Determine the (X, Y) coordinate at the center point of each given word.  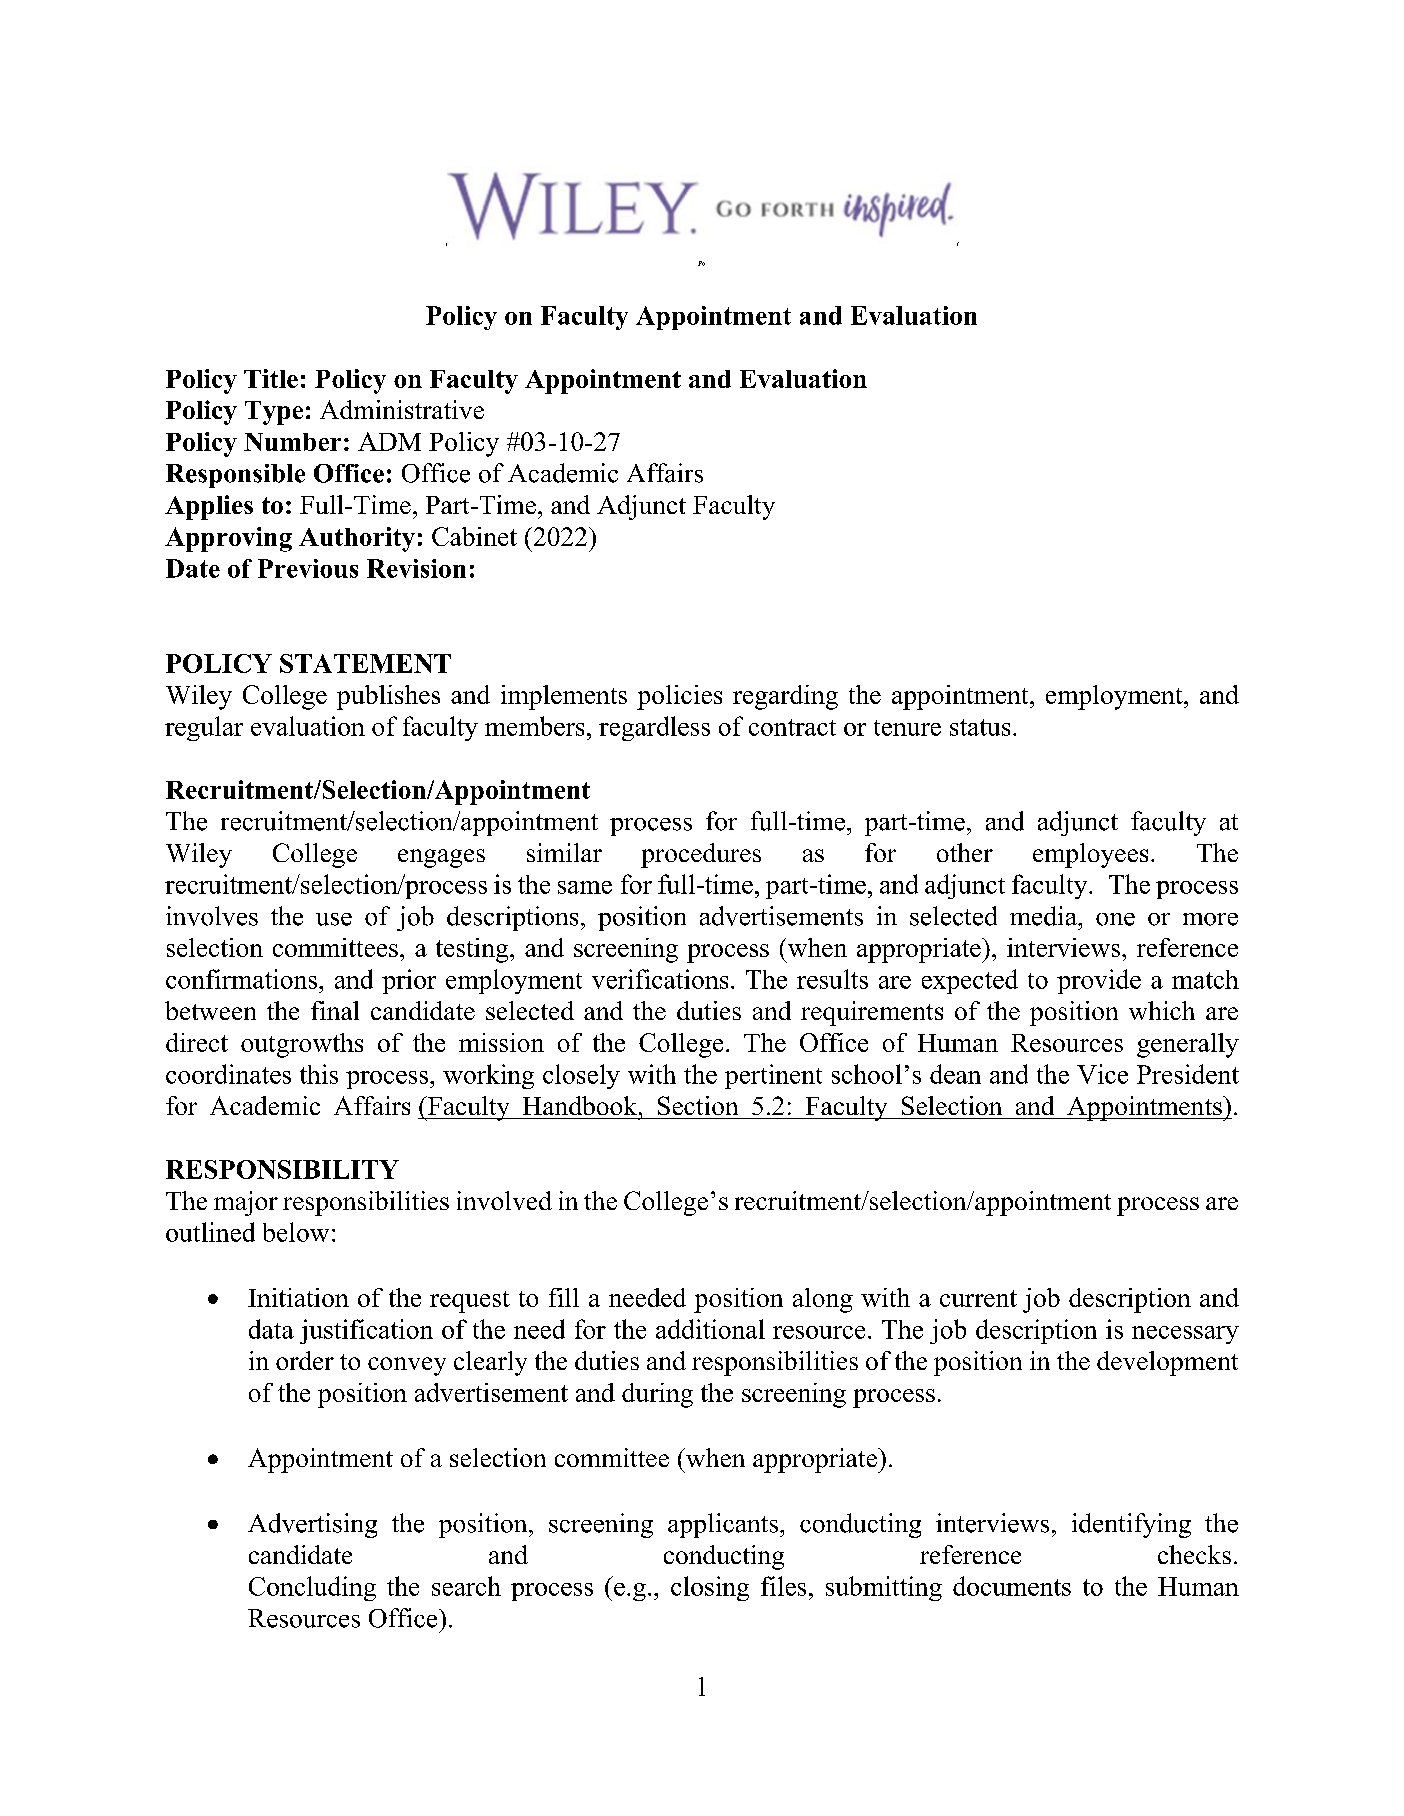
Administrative (402, 409)
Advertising (312, 1525)
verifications (660, 979)
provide (1099, 981)
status (980, 727)
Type (274, 413)
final (335, 1010)
